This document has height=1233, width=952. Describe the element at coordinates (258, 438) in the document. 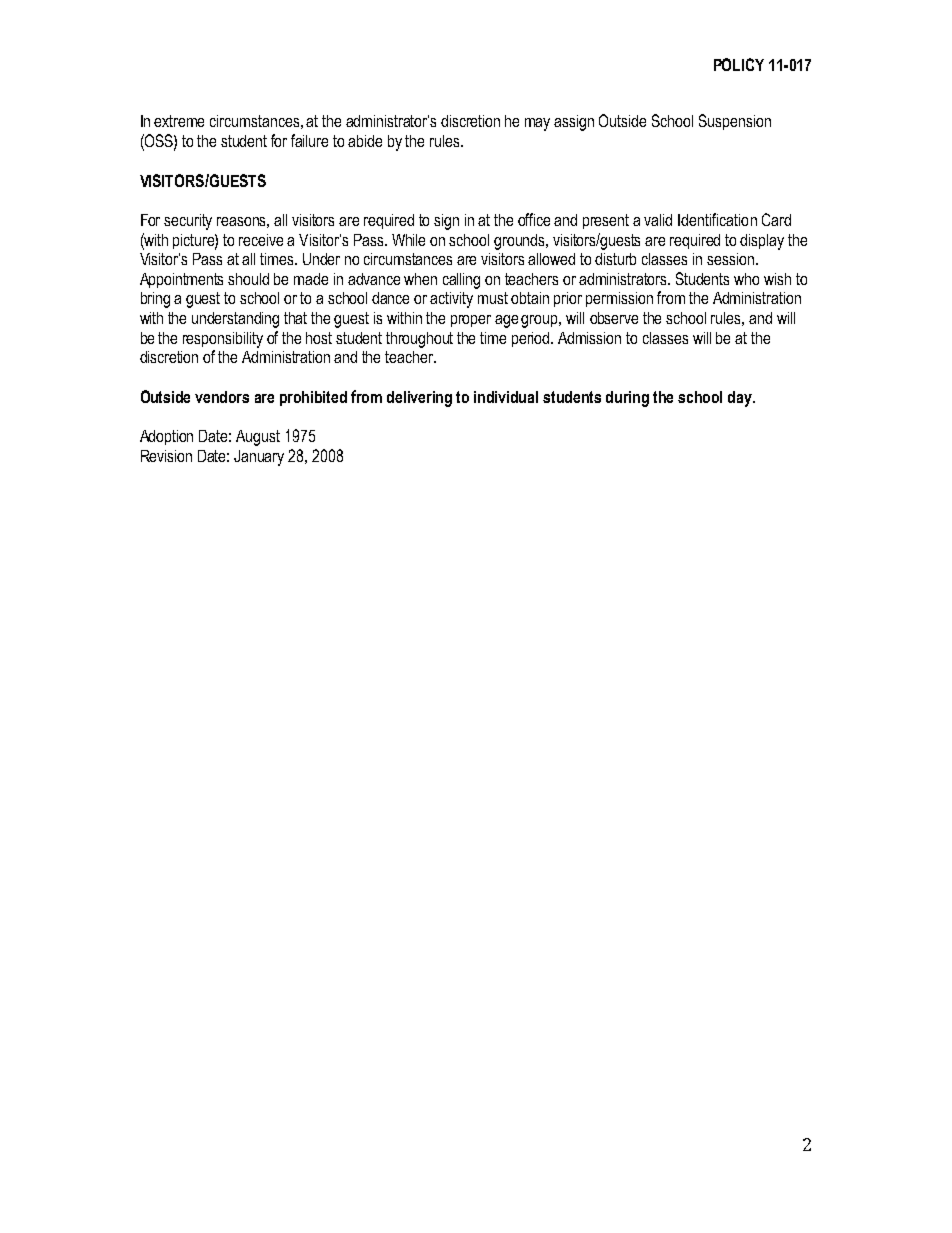

I see `August` at that location.
